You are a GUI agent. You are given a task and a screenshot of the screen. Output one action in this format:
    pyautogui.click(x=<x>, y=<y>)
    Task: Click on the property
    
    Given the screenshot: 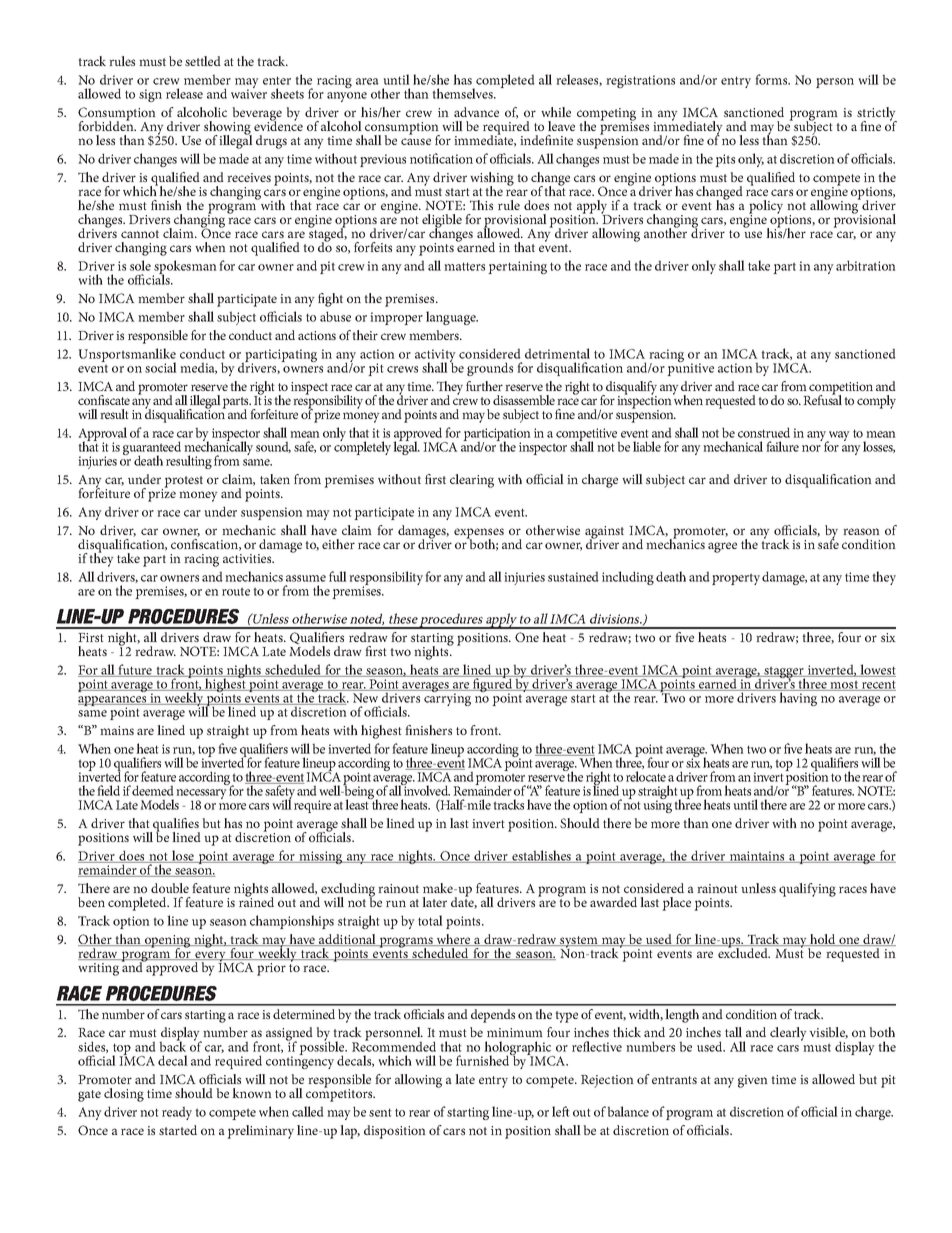 What is the action you would take?
    pyautogui.click(x=736, y=579)
